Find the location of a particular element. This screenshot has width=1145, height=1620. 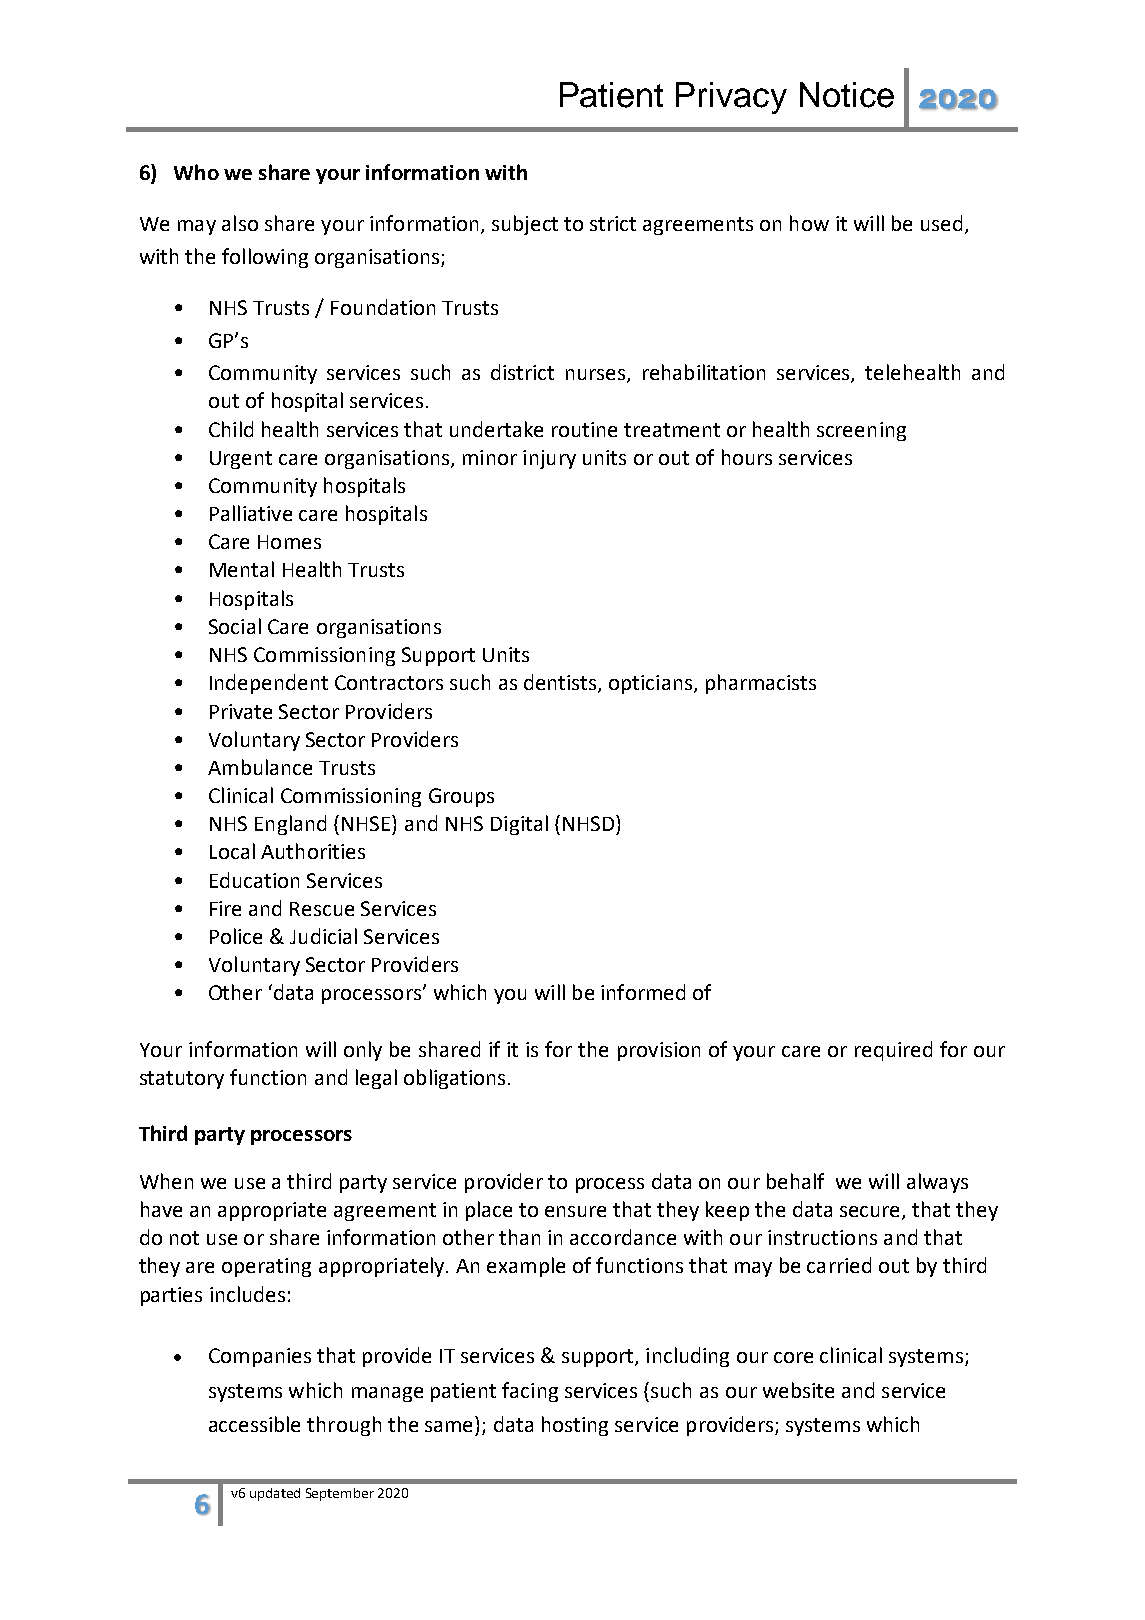

Notice is located at coordinates (847, 95).
